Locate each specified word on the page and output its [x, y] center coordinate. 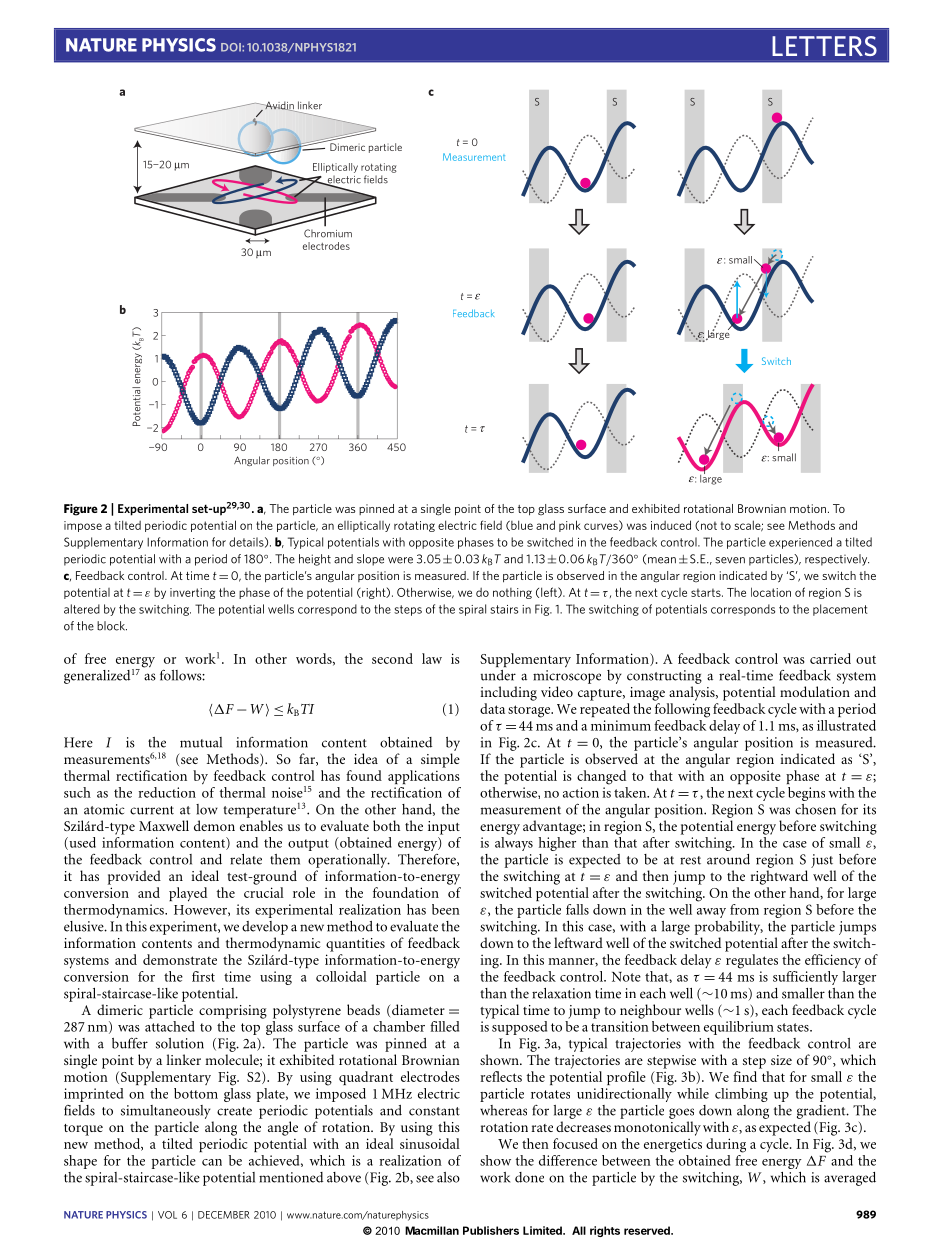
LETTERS [824, 46]
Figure [81, 510]
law [432, 658]
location [771, 592]
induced [671, 525]
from [744, 909]
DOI [232, 47]
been [446, 909]
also [448, 1177]
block [112, 626]
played [188, 894]
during [726, 1145]
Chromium [328, 233]
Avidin [279, 106]
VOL [167, 1215]
